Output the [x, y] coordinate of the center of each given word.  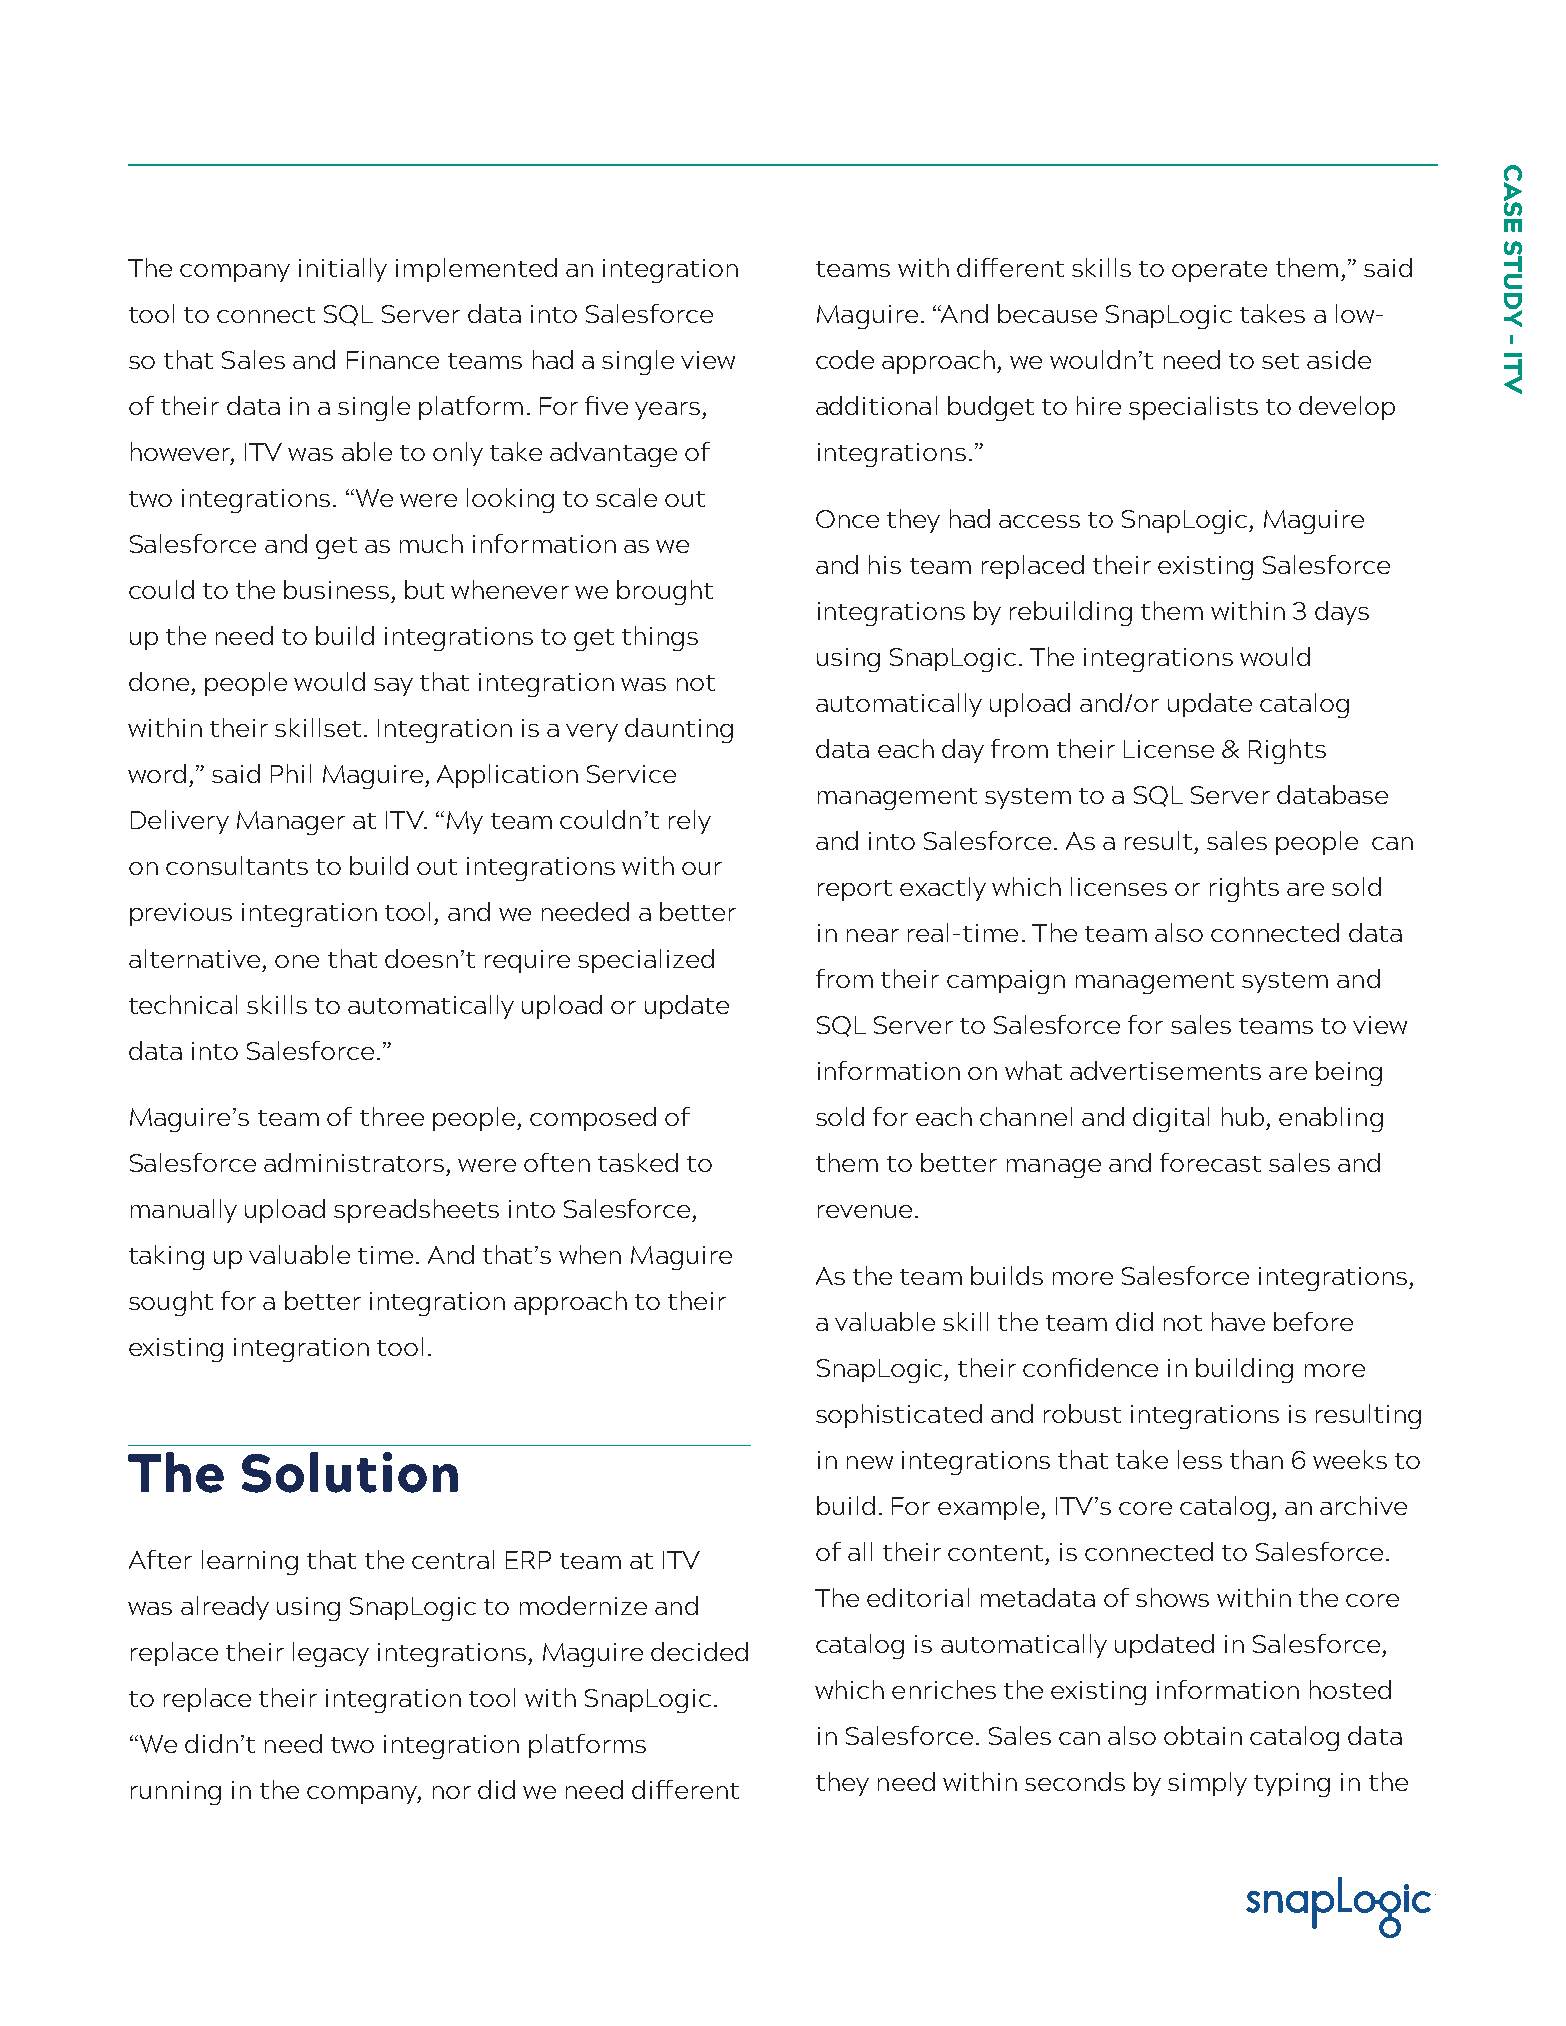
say [393, 687]
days [1342, 613]
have [1238, 1321]
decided [699, 1651]
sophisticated [899, 1416]
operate [1219, 271]
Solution [350, 1472]
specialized [646, 961]
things [660, 638]
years [667, 411]
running [176, 1793]
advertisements [1165, 1070]
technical [183, 1004]
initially [343, 270]
